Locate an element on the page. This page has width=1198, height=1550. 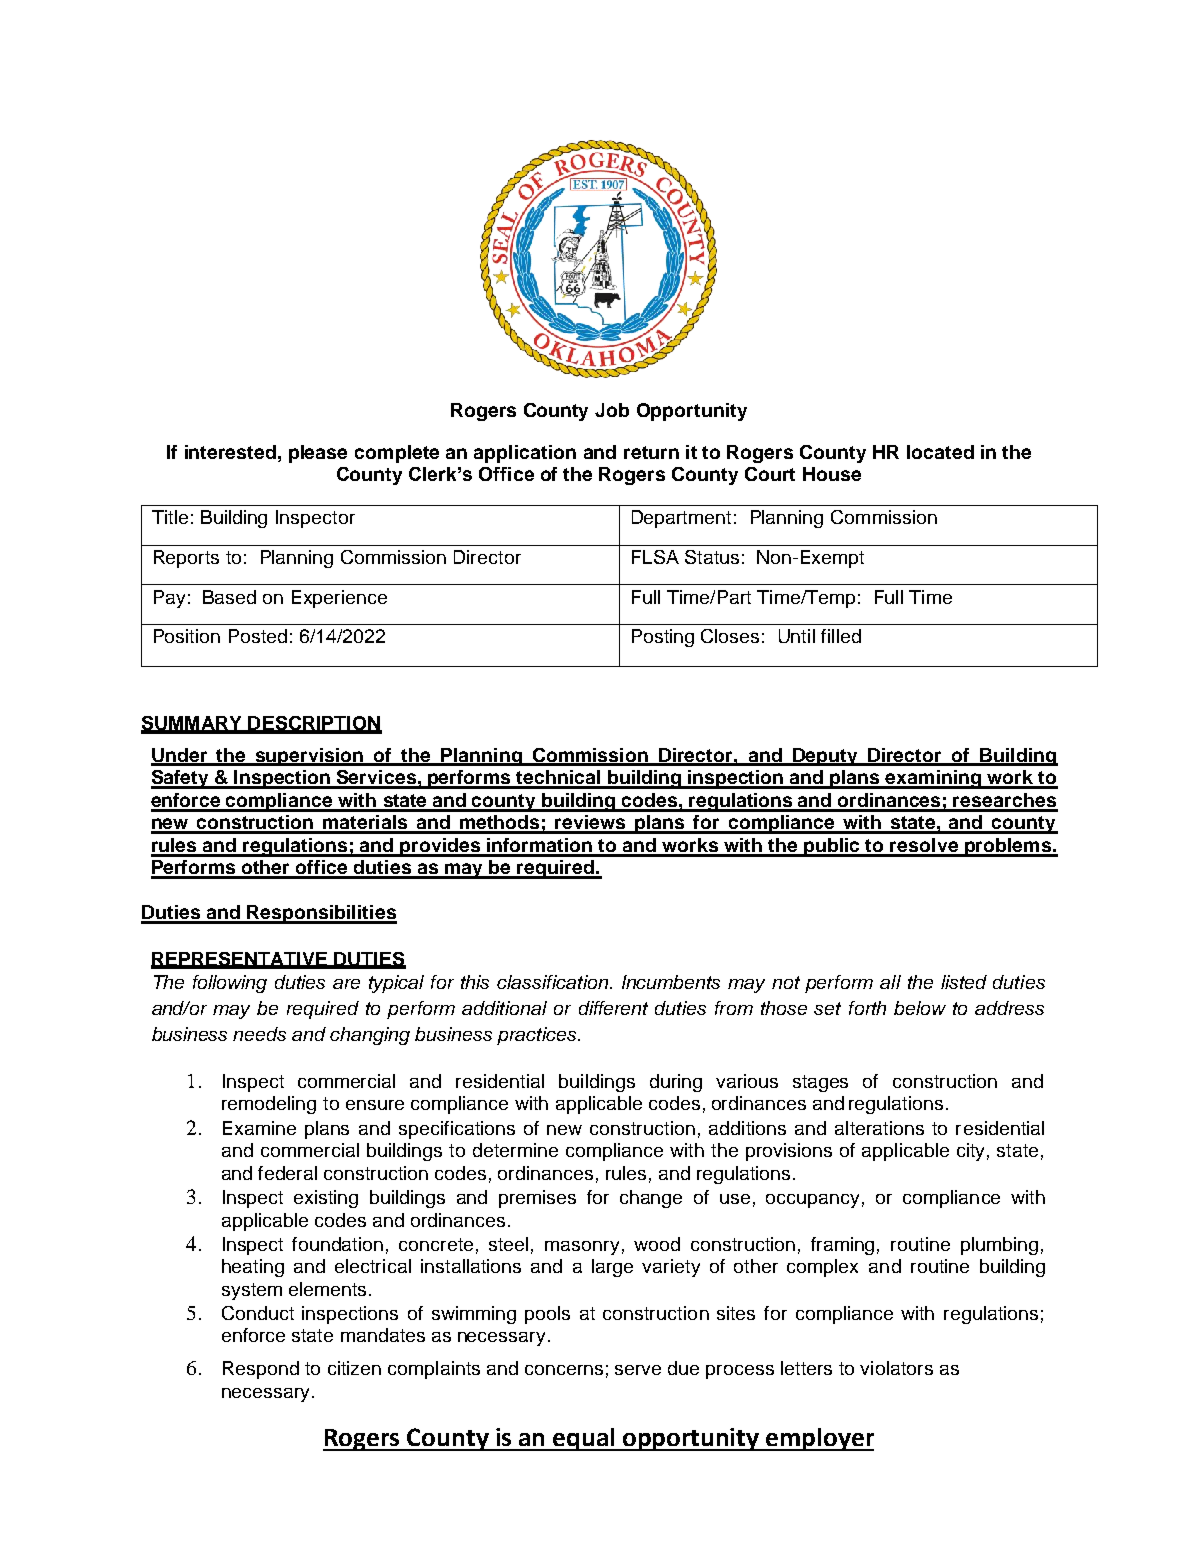
Job is located at coordinates (612, 410).
